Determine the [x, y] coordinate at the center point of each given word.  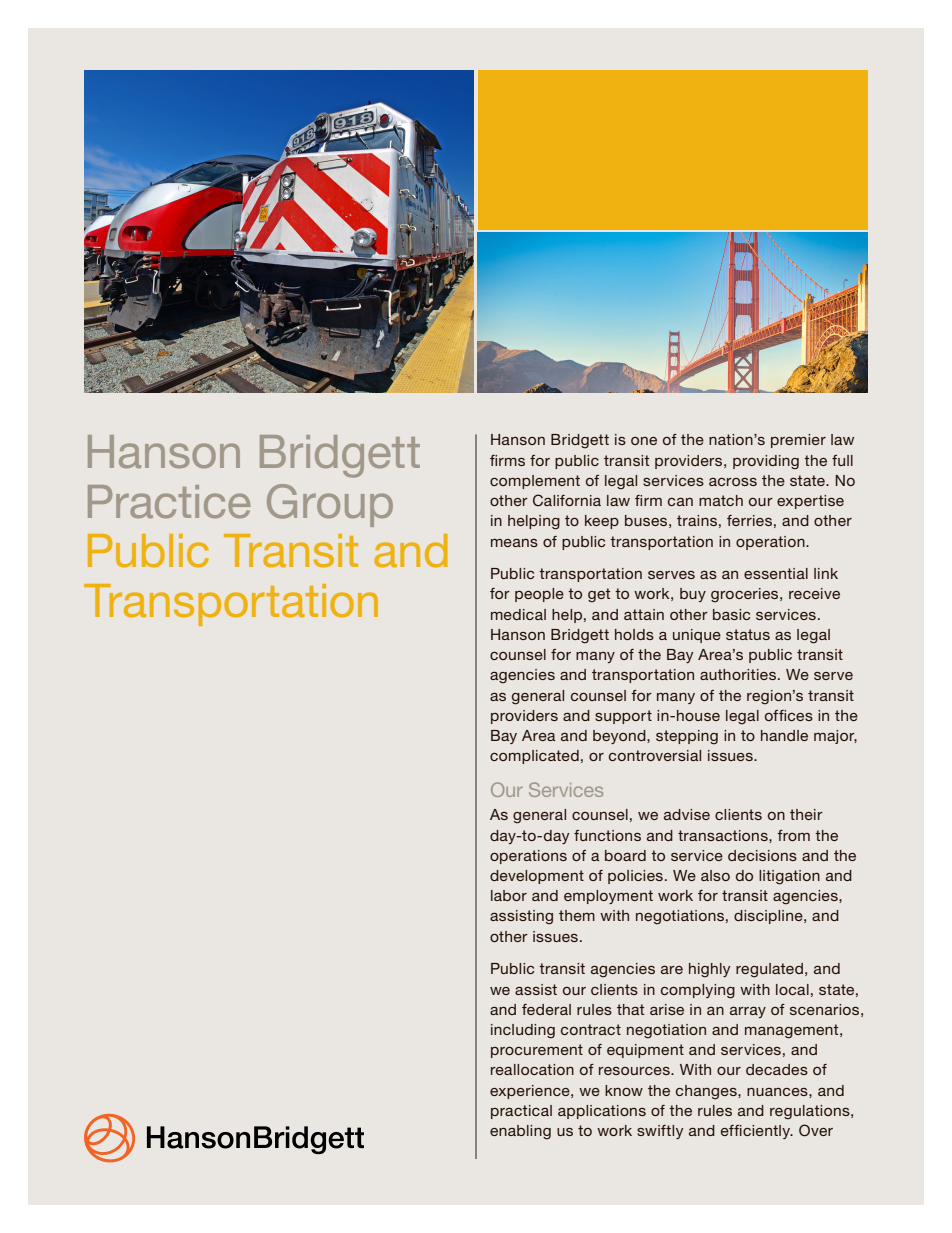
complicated [534, 757]
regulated [769, 970]
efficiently [757, 1132]
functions [607, 835]
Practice [169, 501]
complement [535, 482]
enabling [520, 1132]
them [577, 915]
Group [330, 505]
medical [518, 614]
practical [521, 1112]
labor [509, 895]
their [806, 814]
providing [766, 462]
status [748, 634]
